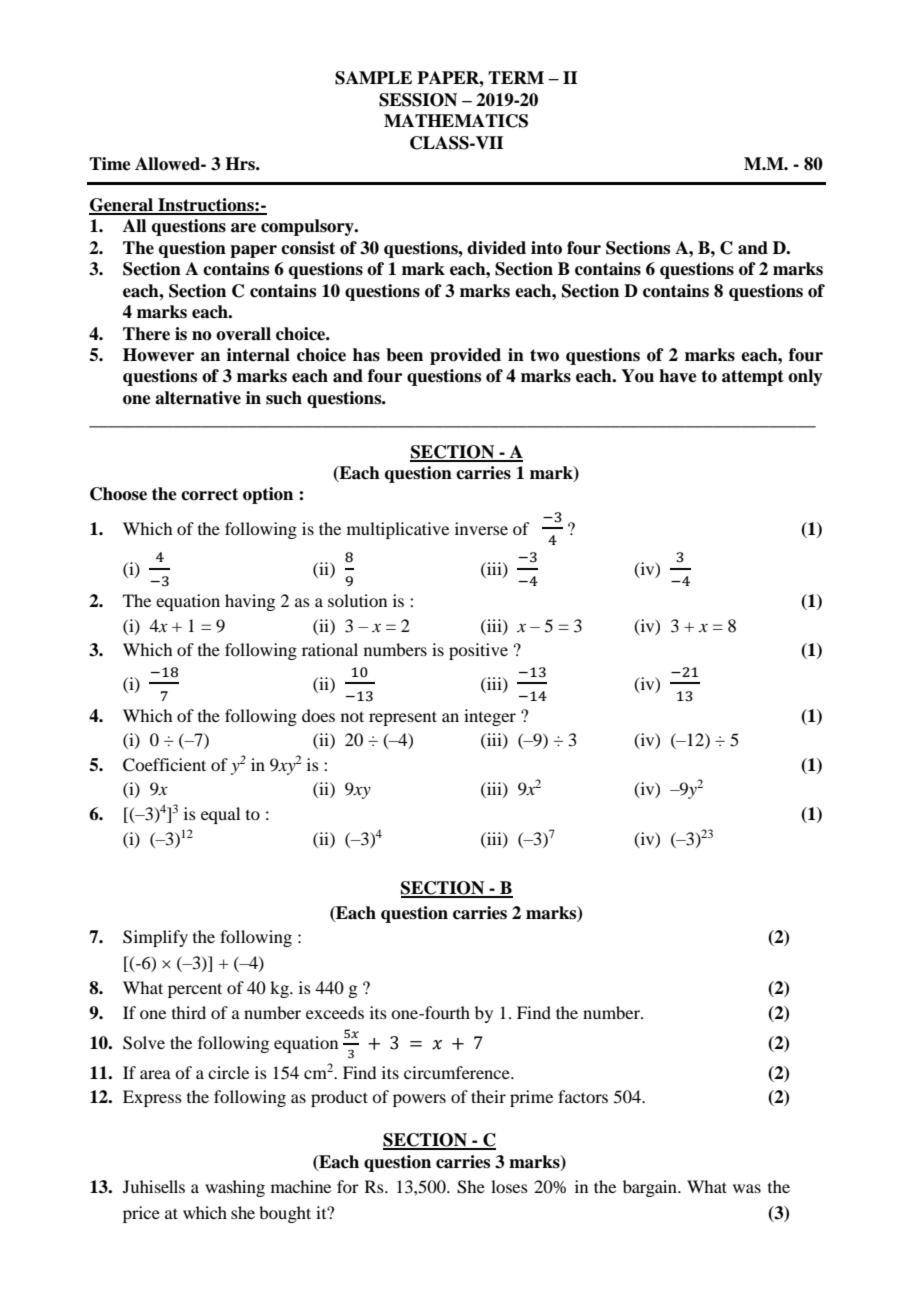 The image size is (924, 1307). What do you see at coordinates (490, 717) in the screenshot?
I see `integer` at bounding box center [490, 717].
